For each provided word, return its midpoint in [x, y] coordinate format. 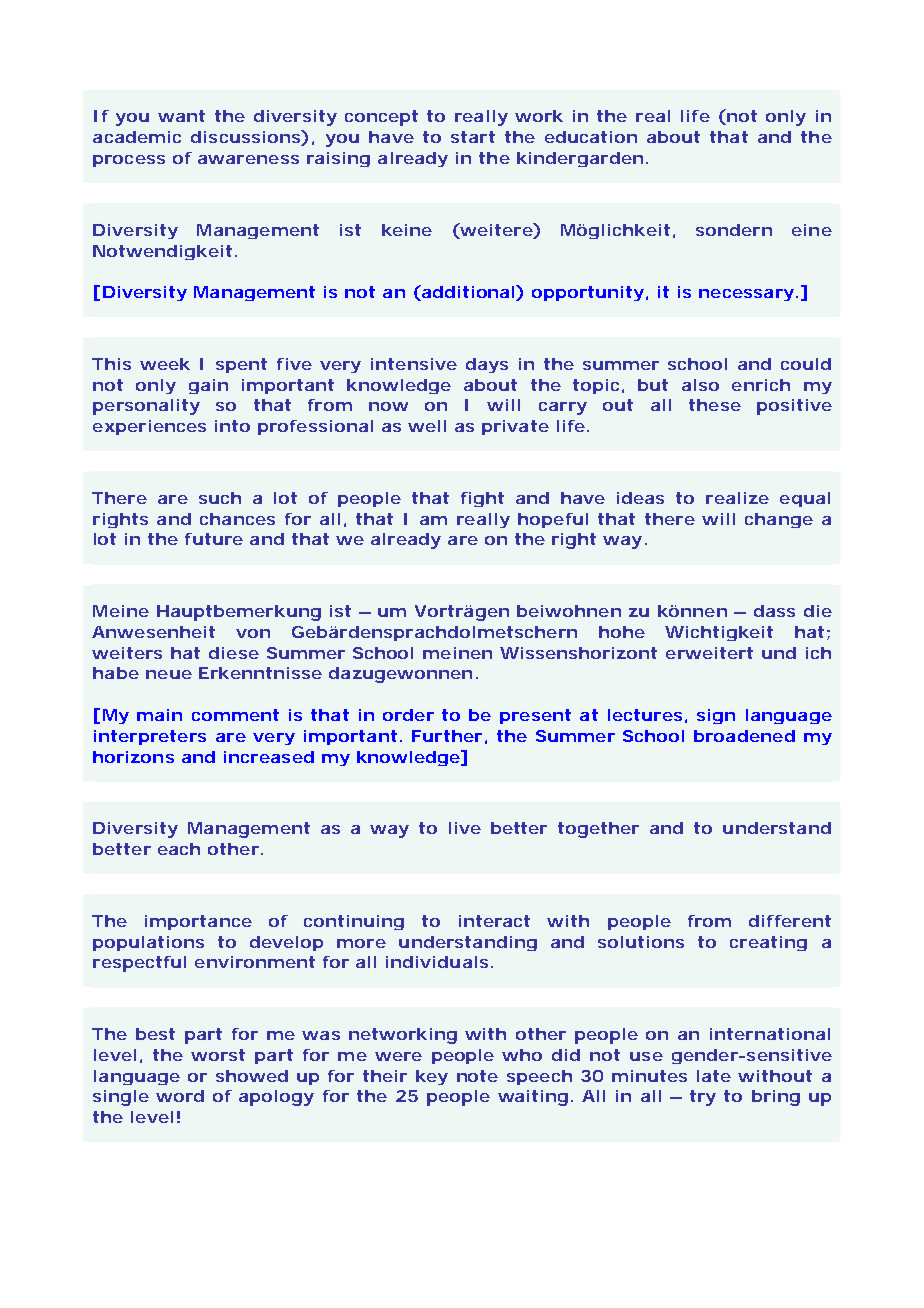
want [181, 116]
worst [218, 1055]
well [427, 426]
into [232, 426]
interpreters [150, 737]
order [408, 715]
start [473, 137]
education [591, 137]
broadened [744, 736]
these [715, 405]
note [477, 1076]
